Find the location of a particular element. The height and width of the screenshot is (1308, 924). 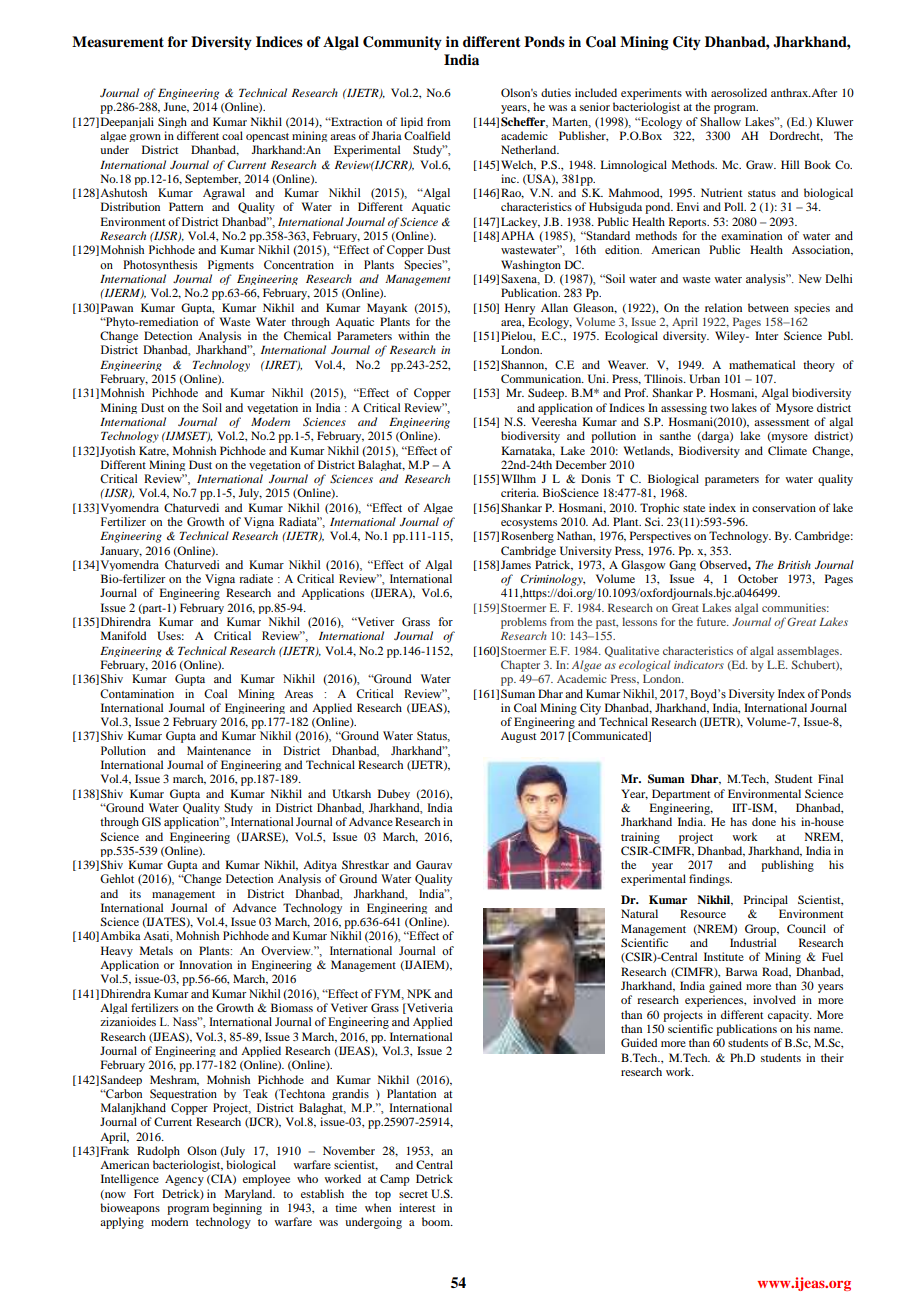

Agency is located at coordinates (184, 1180).
